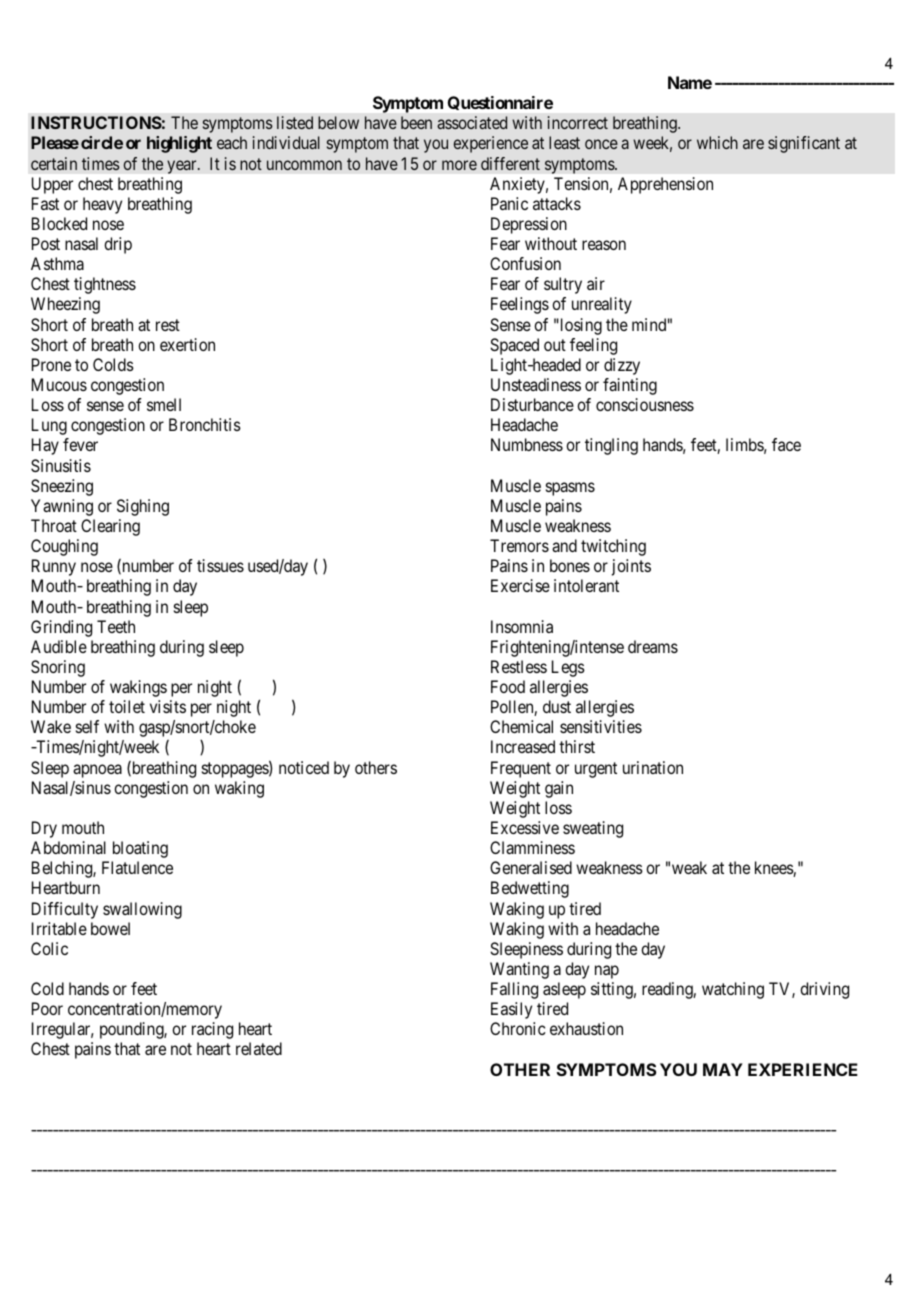  Describe the element at coordinates (212, 1030) in the document. I see `racing` at that location.
